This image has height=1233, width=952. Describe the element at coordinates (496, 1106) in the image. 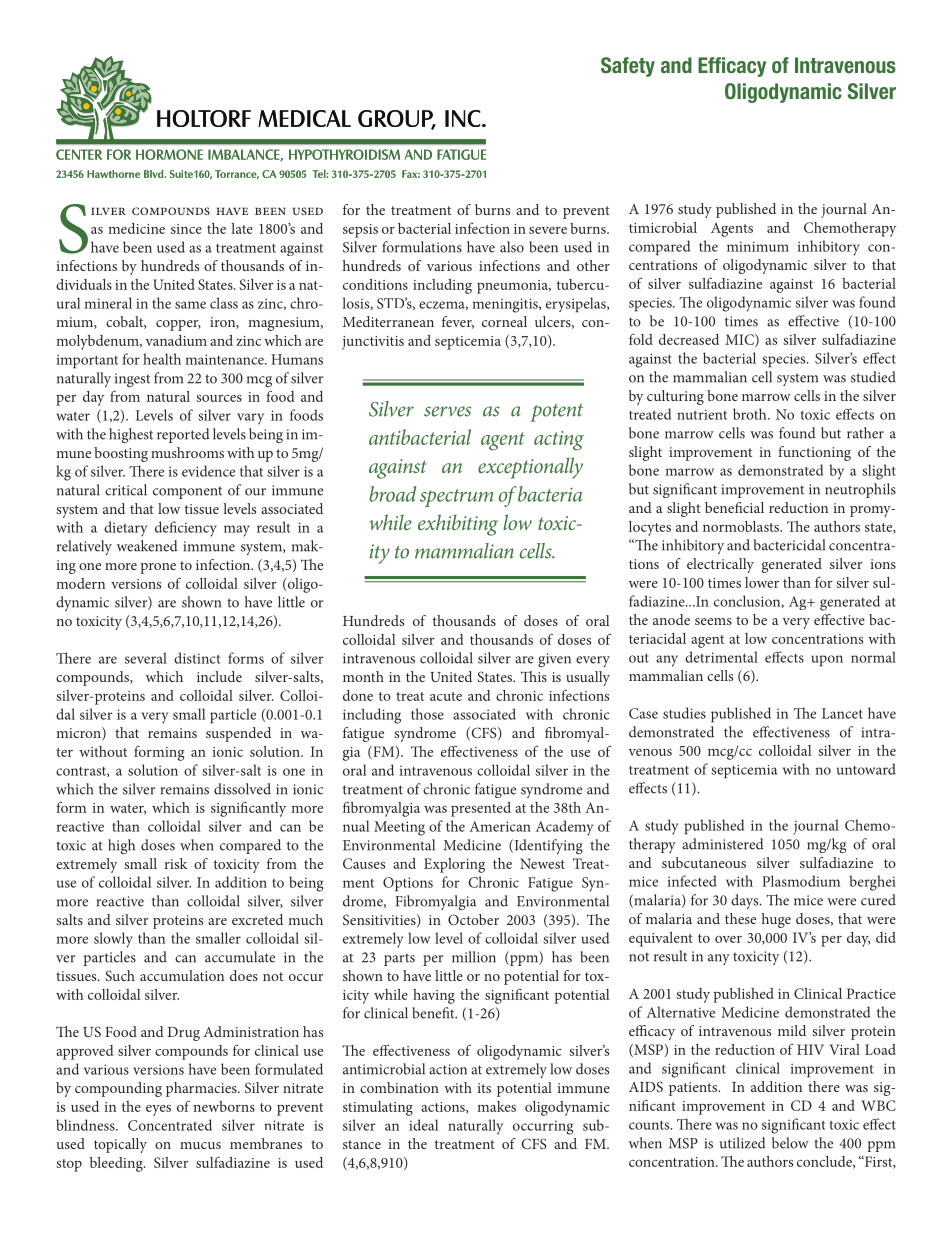

I see `makes` at that location.
